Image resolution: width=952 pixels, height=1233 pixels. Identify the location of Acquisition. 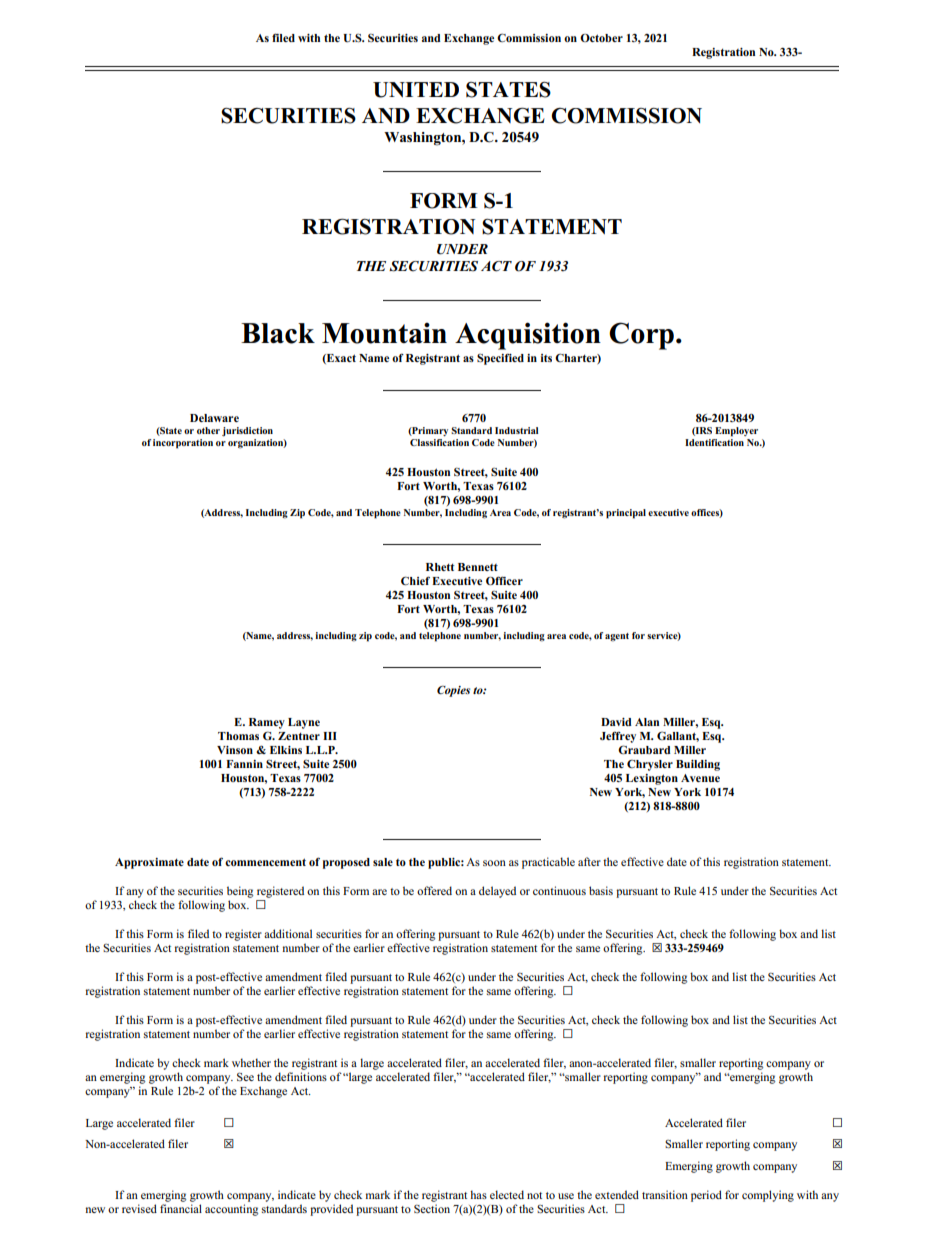
(528, 336).
